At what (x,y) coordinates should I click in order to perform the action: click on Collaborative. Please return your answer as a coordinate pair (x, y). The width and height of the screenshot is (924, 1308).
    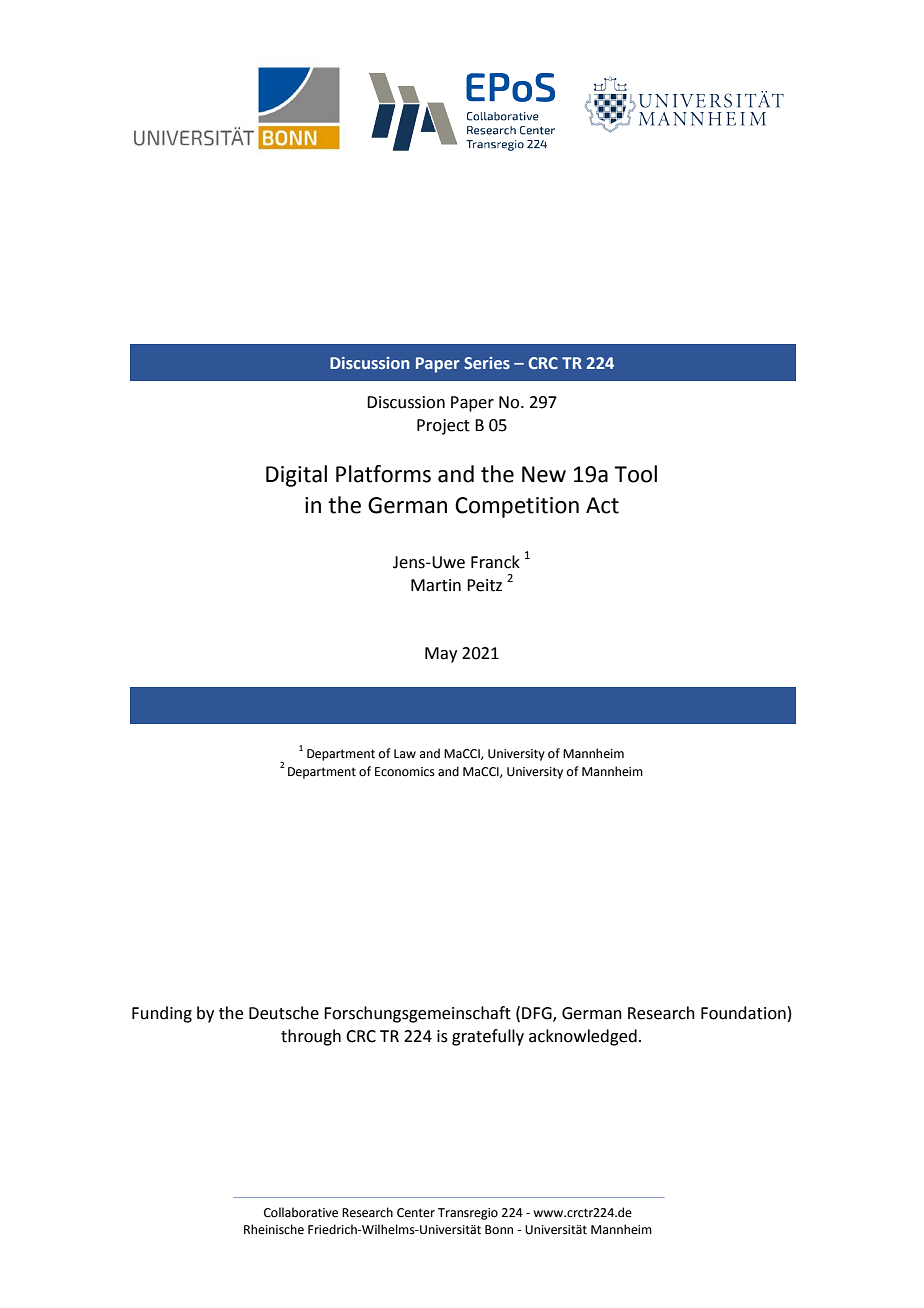
    Looking at the image, I should click on (301, 1212).
